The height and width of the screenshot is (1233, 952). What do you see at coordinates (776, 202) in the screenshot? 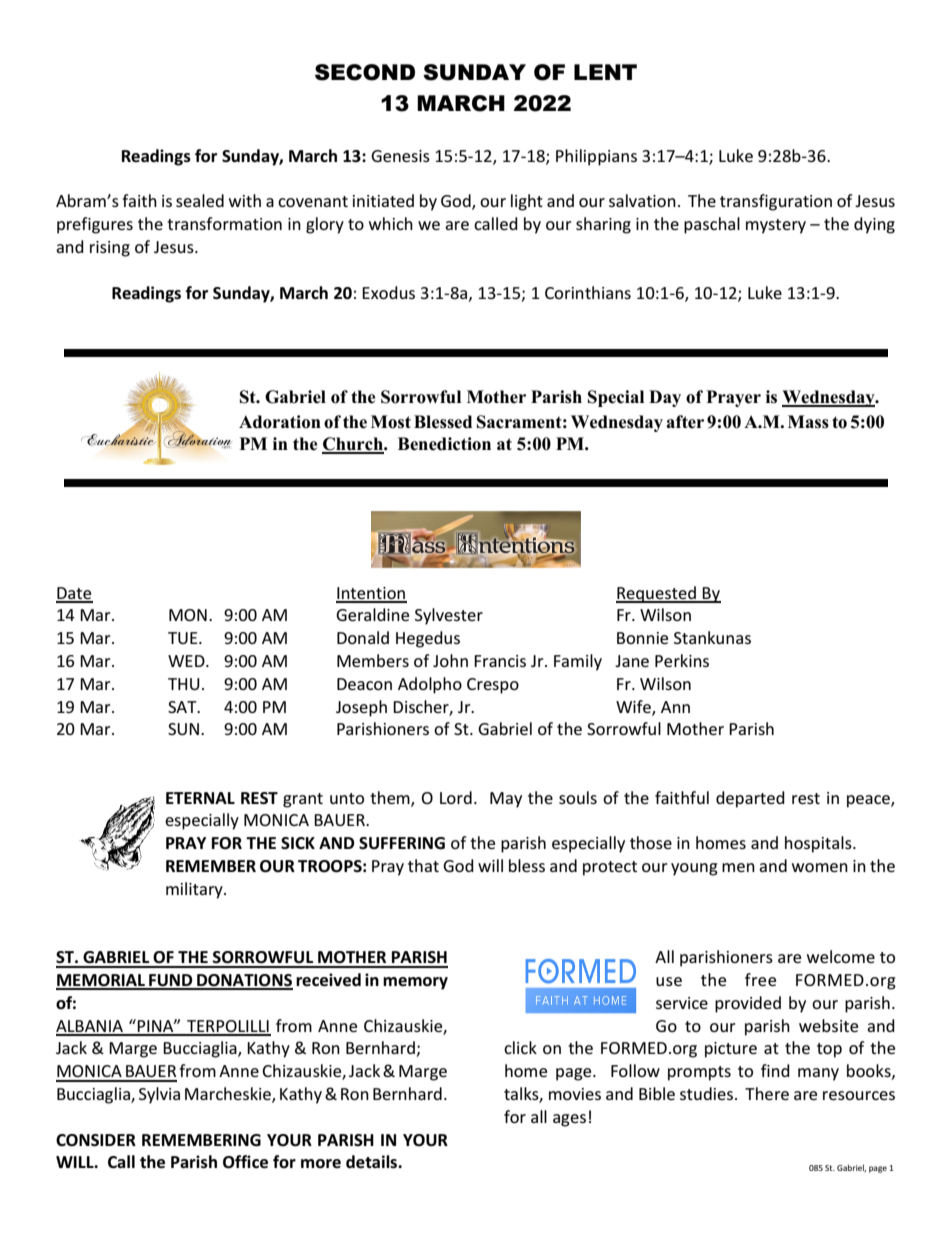
I see `transfiguration` at bounding box center [776, 202].
